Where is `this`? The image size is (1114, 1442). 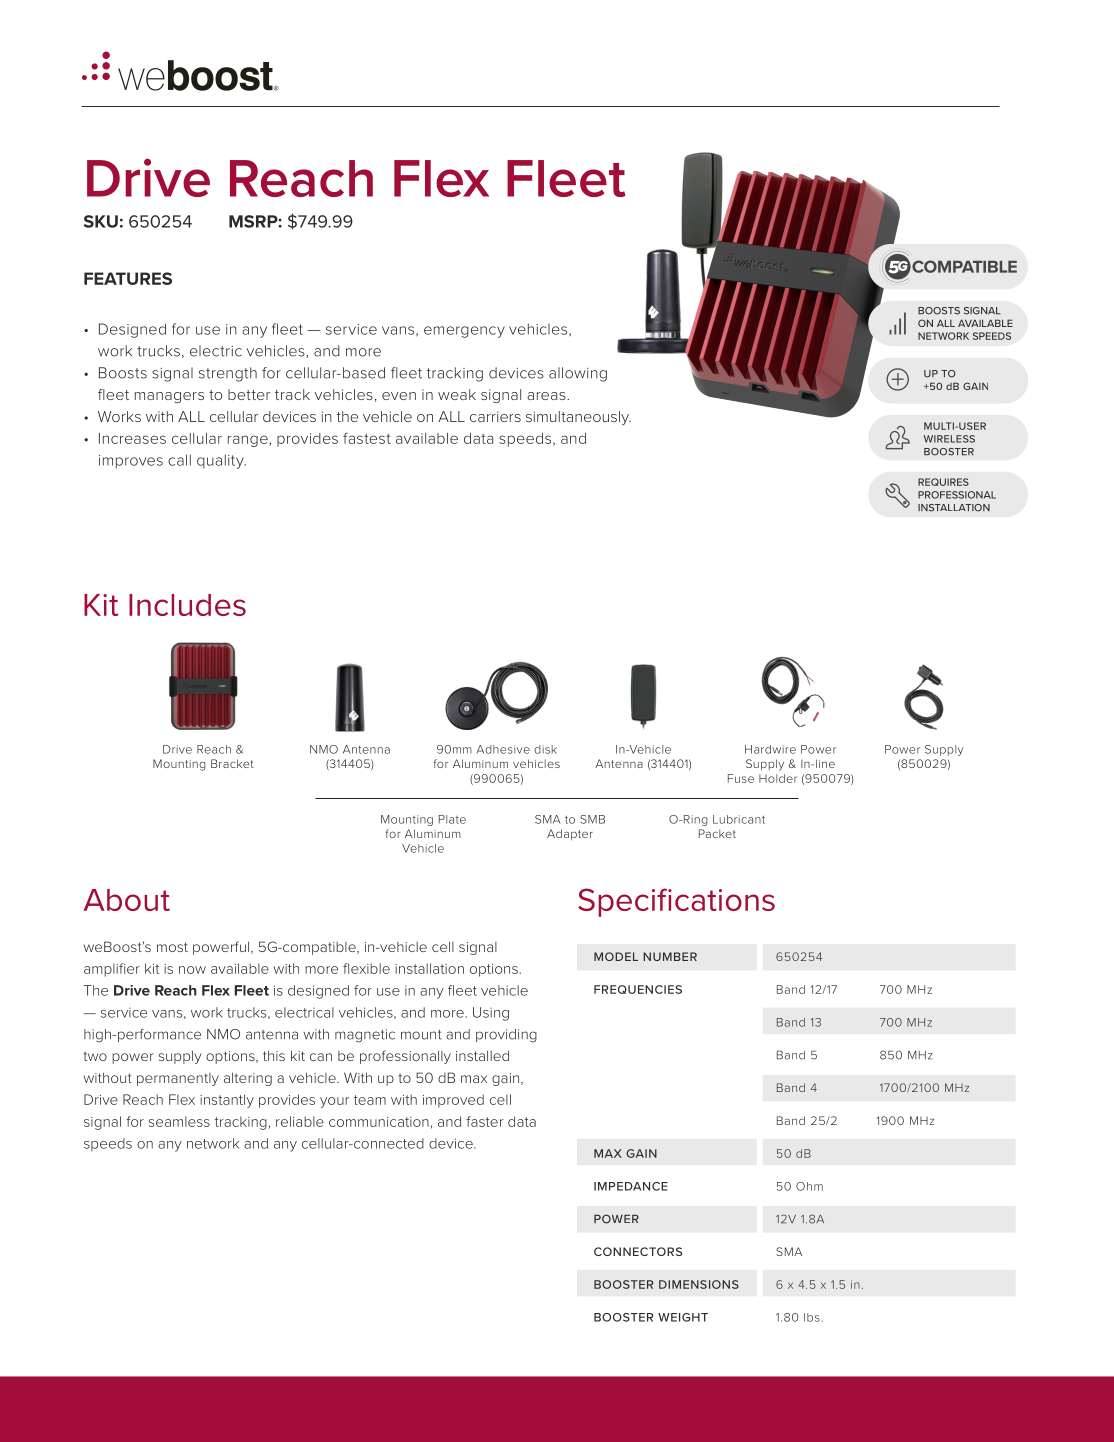
this is located at coordinates (274, 1055).
